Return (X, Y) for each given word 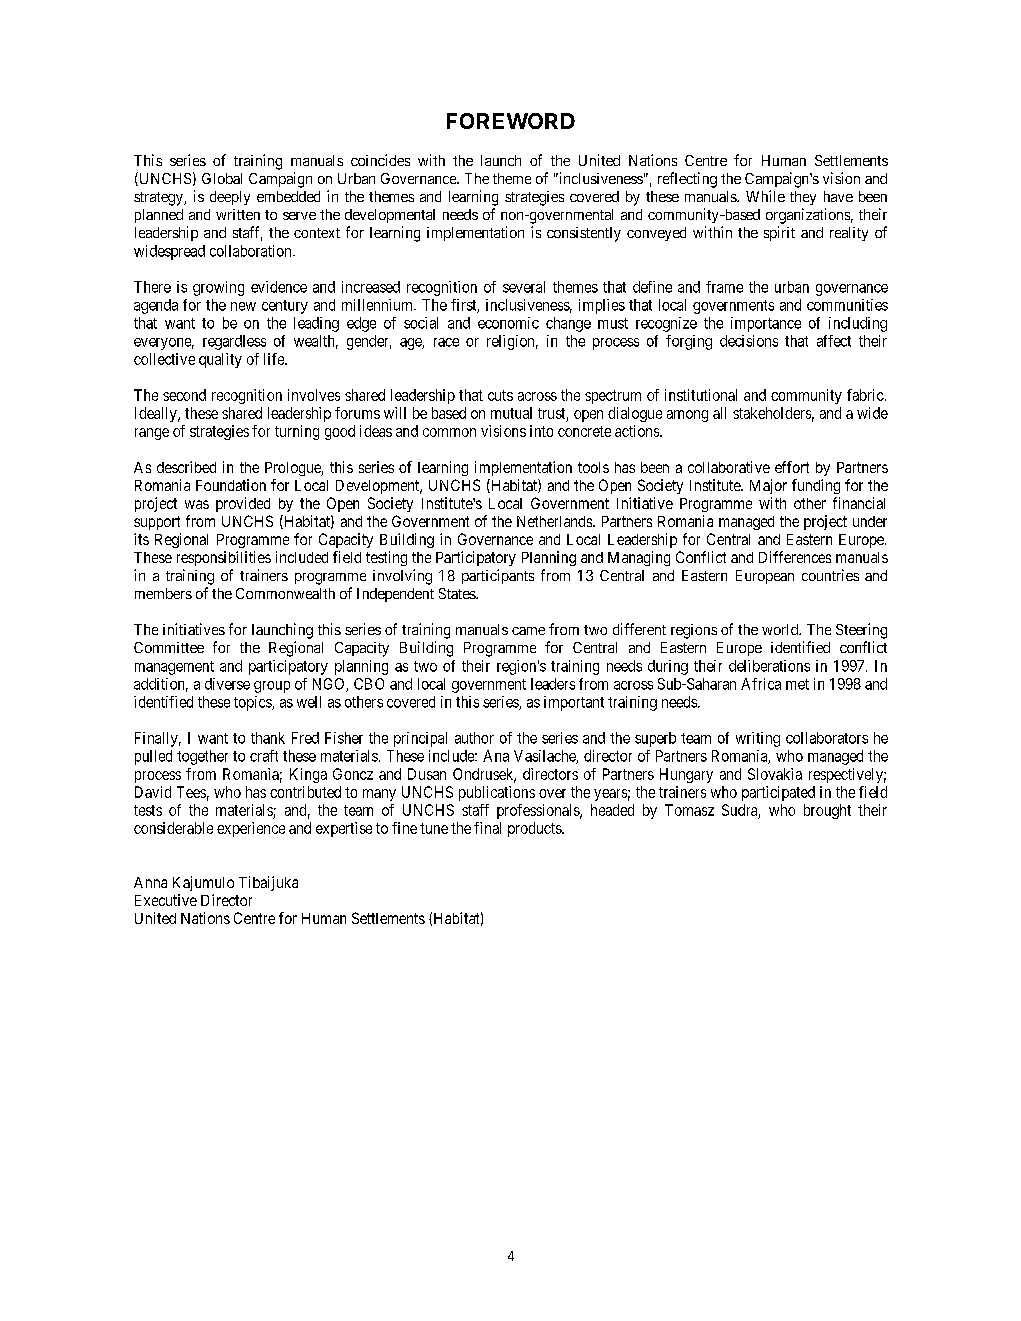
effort (792, 467)
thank (268, 738)
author (474, 738)
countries (830, 575)
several (524, 287)
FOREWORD (511, 121)
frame (724, 287)
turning (297, 432)
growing (218, 288)
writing (758, 739)
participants (498, 576)
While (765, 196)
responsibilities (224, 558)
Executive (166, 900)
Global (222, 178)
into (541, 431)
